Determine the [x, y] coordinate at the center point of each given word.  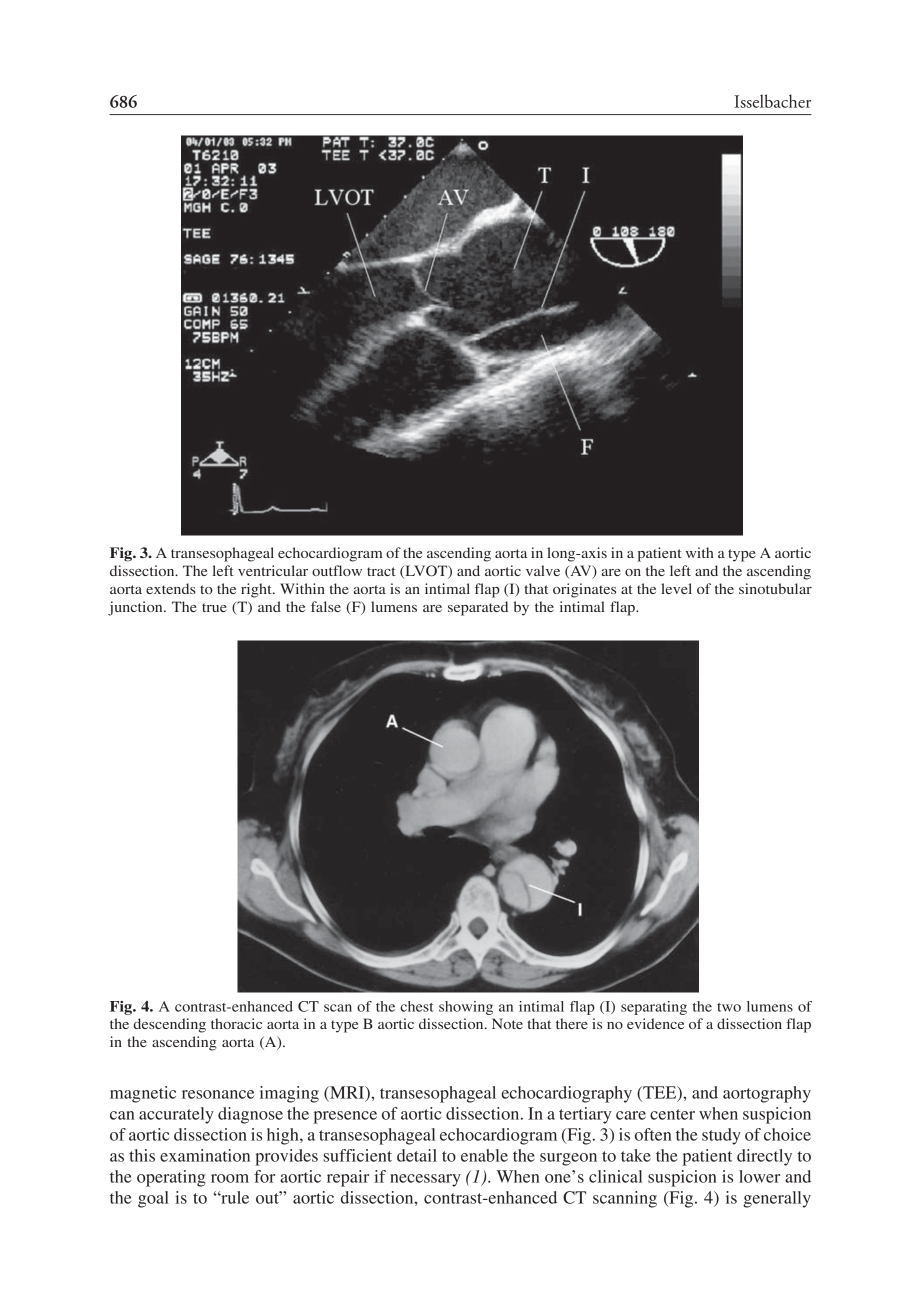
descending [169, 1025]
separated [478, 608]
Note [507, 1023]
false [326, 606]
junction [136, 608]
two [729, 1007]
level [676, 588]
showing [466, 1008]
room [230, 1178]
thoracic [236, 1023]
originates [584, 590]
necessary [425, 1180]
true [214, 607]
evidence [655, 1023]
